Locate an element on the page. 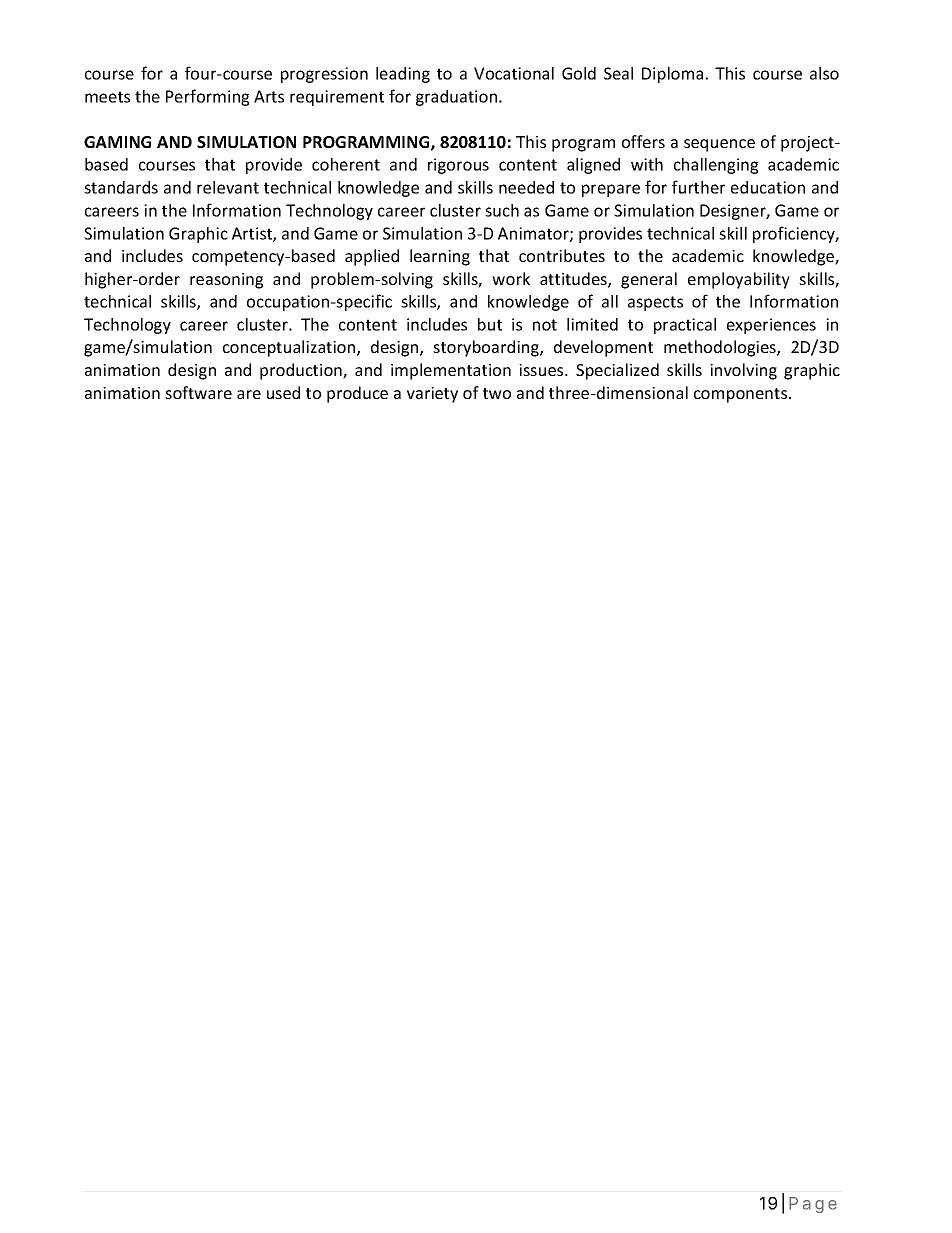 Image resolution: width=952 pixels, height=1233 pixels. not is located at coordinates (545, 325).
